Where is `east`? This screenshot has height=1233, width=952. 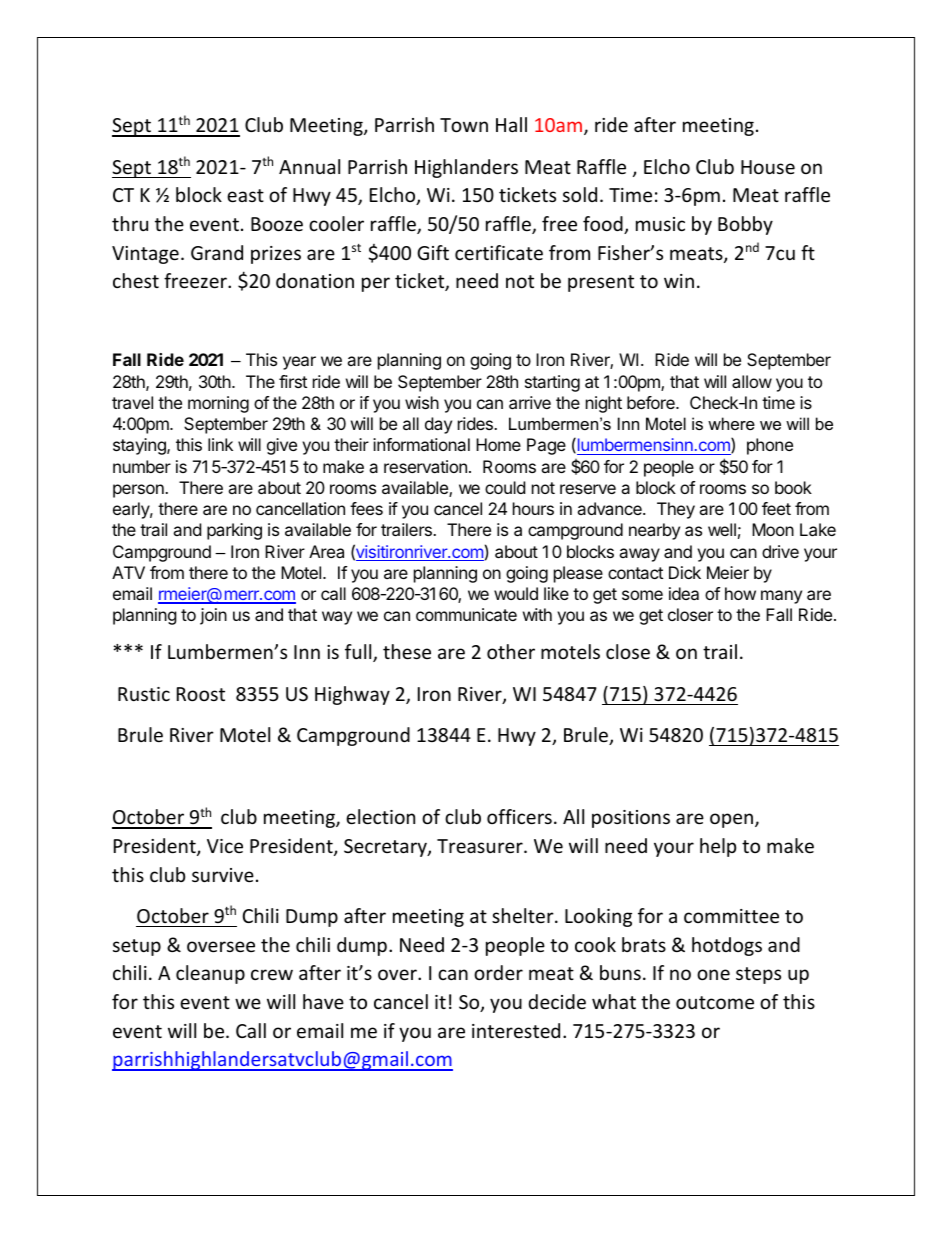 east is located at coordinates (245, 195).
